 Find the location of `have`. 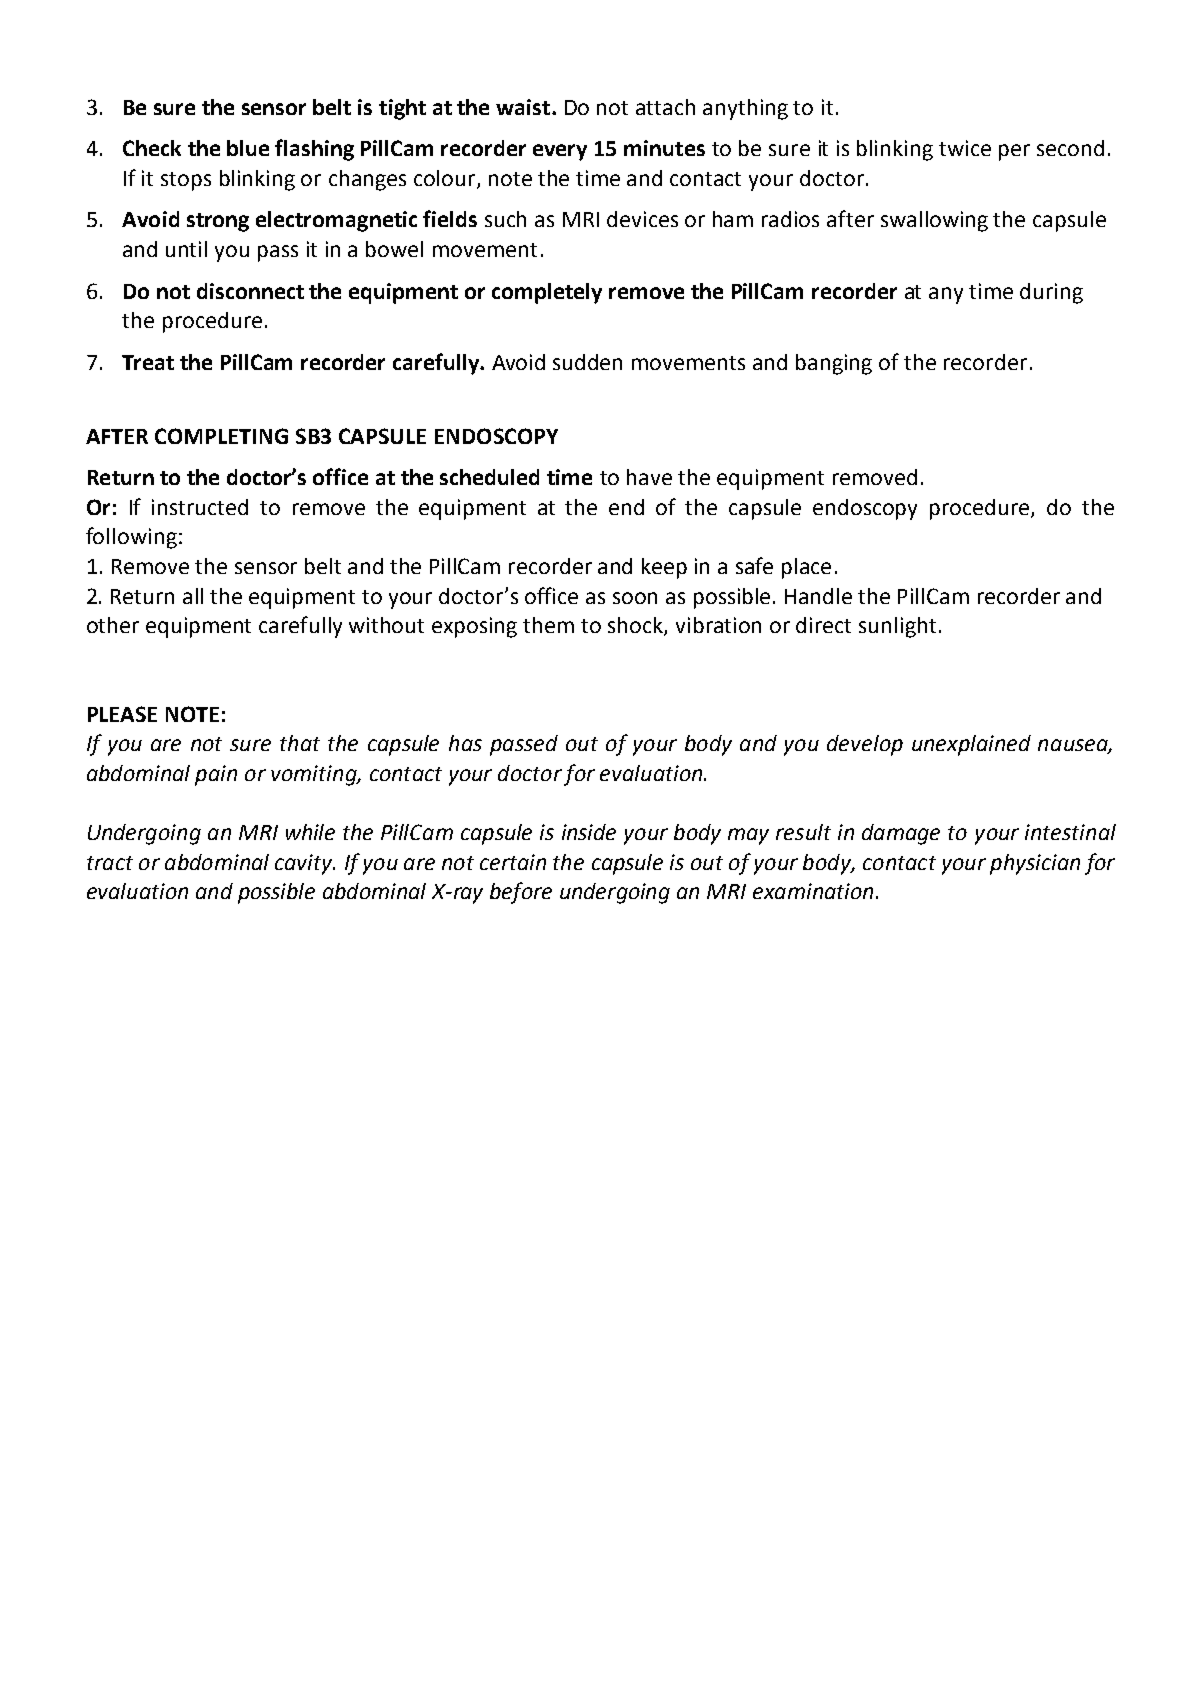

have is located at coordinates (649, 477).
